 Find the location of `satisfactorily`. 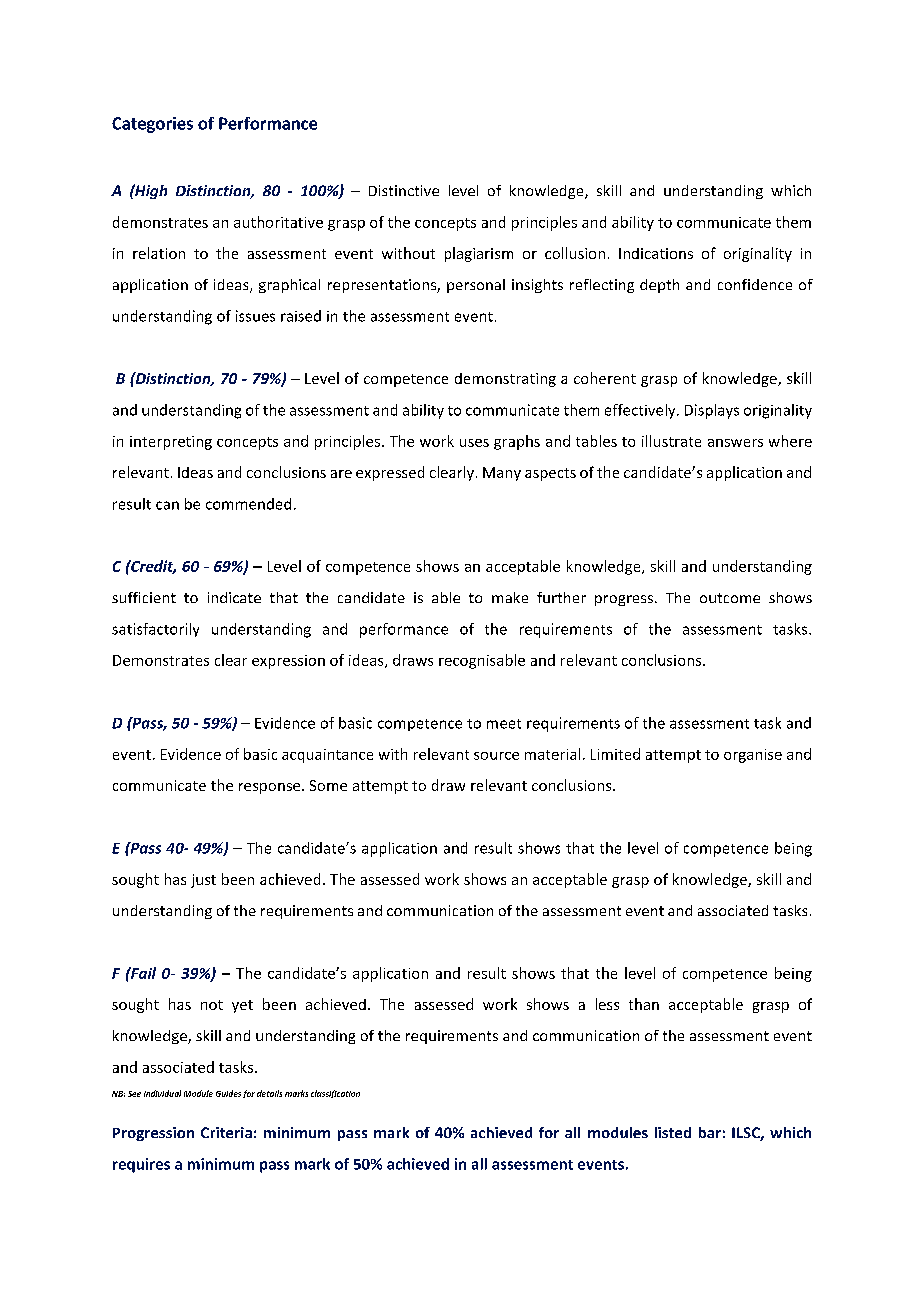

satisfactorily is located at coordinates (155, 630).
